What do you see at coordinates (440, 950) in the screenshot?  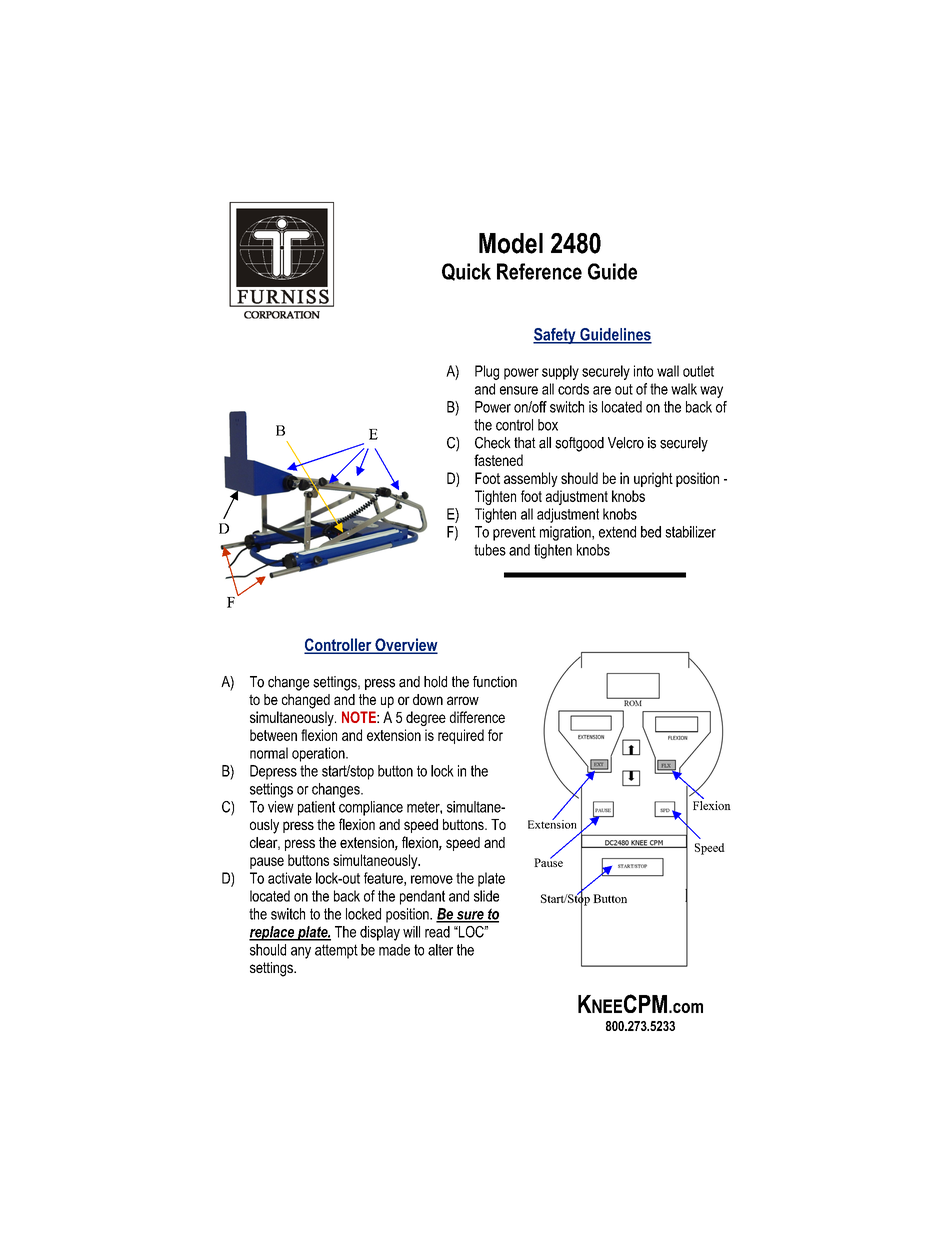 I see `alter` at bounding box center [440, 950].
